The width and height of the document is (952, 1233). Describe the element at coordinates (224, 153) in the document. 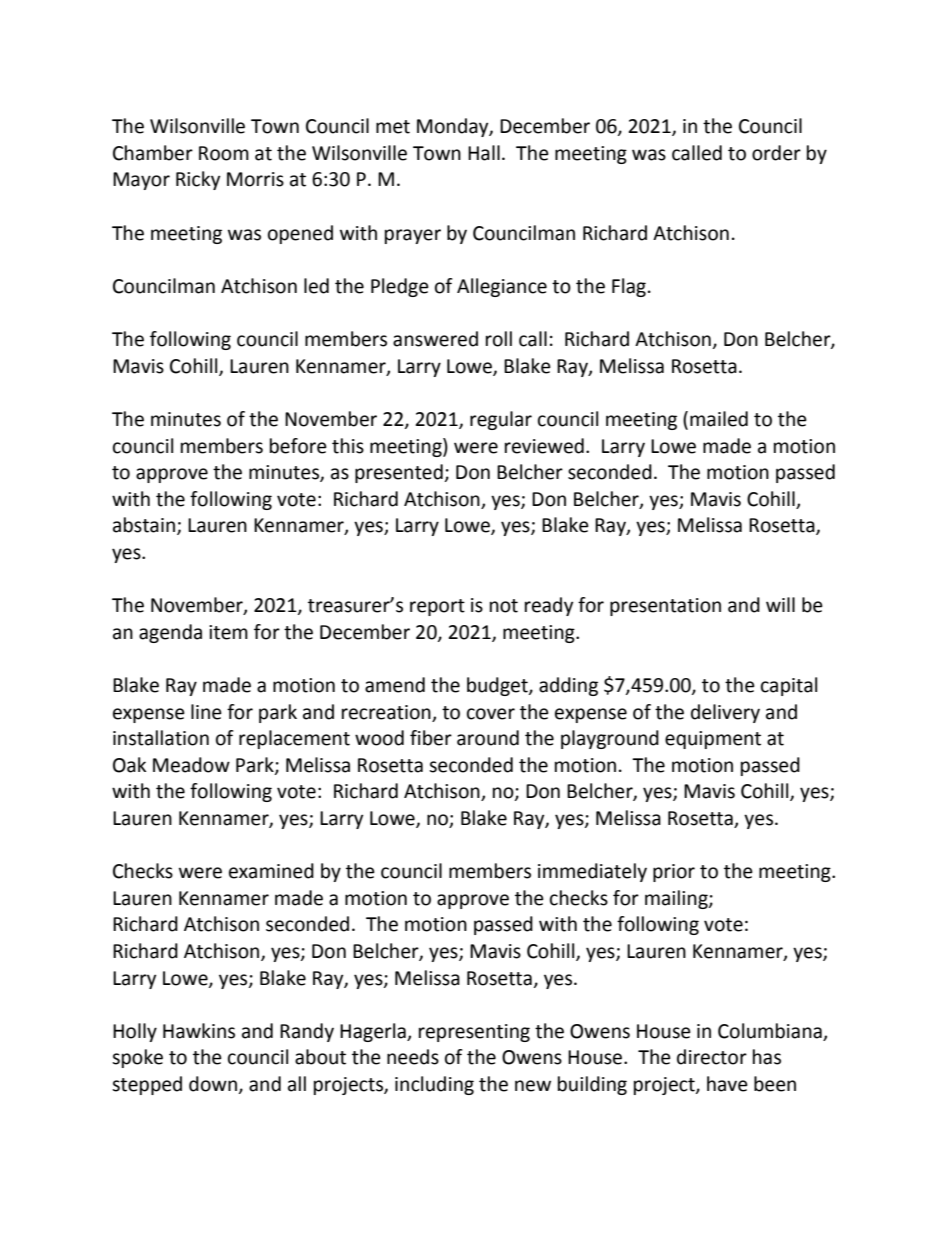

I see `Room` at that location.
